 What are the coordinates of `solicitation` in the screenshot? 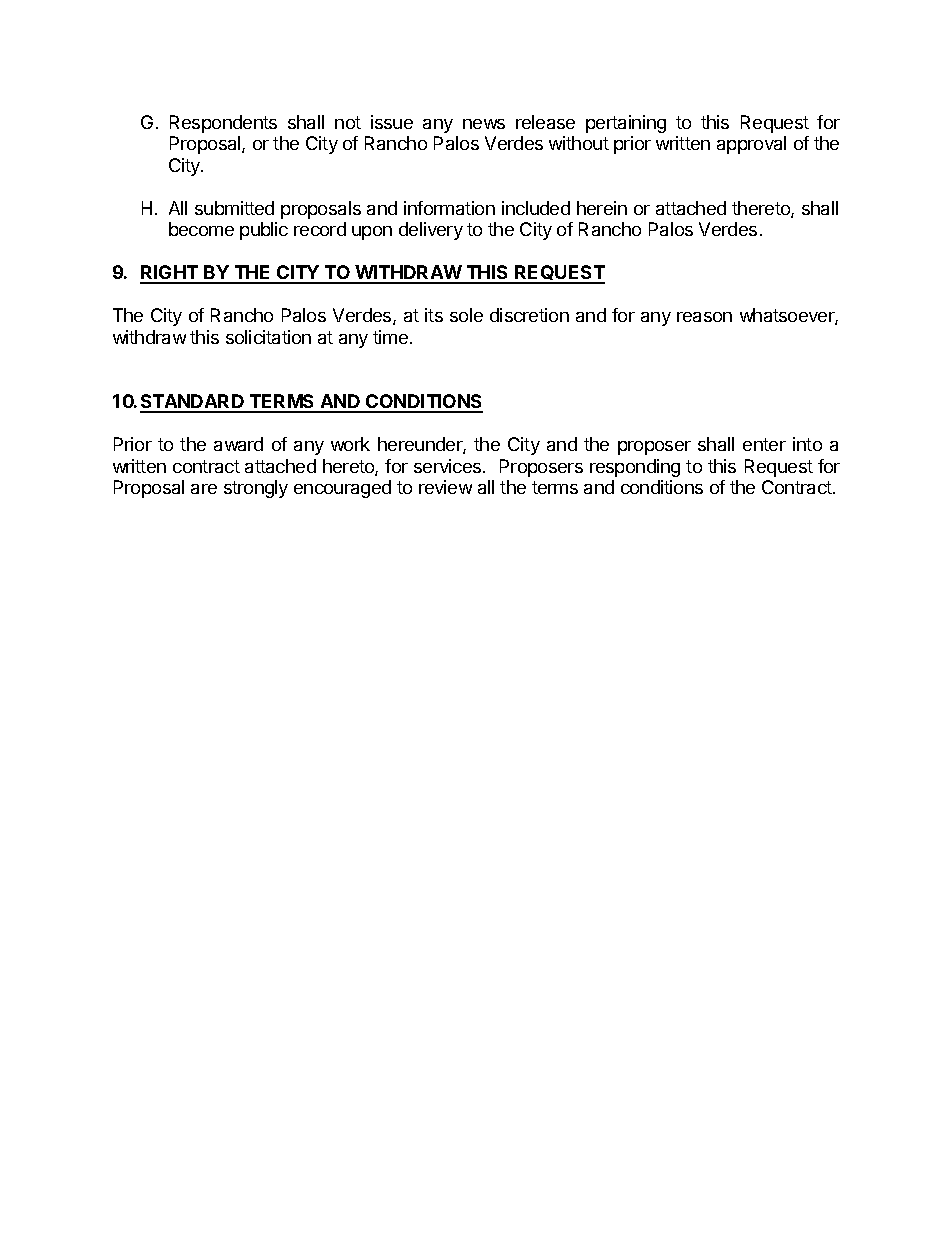 It's located at (268, 337).
